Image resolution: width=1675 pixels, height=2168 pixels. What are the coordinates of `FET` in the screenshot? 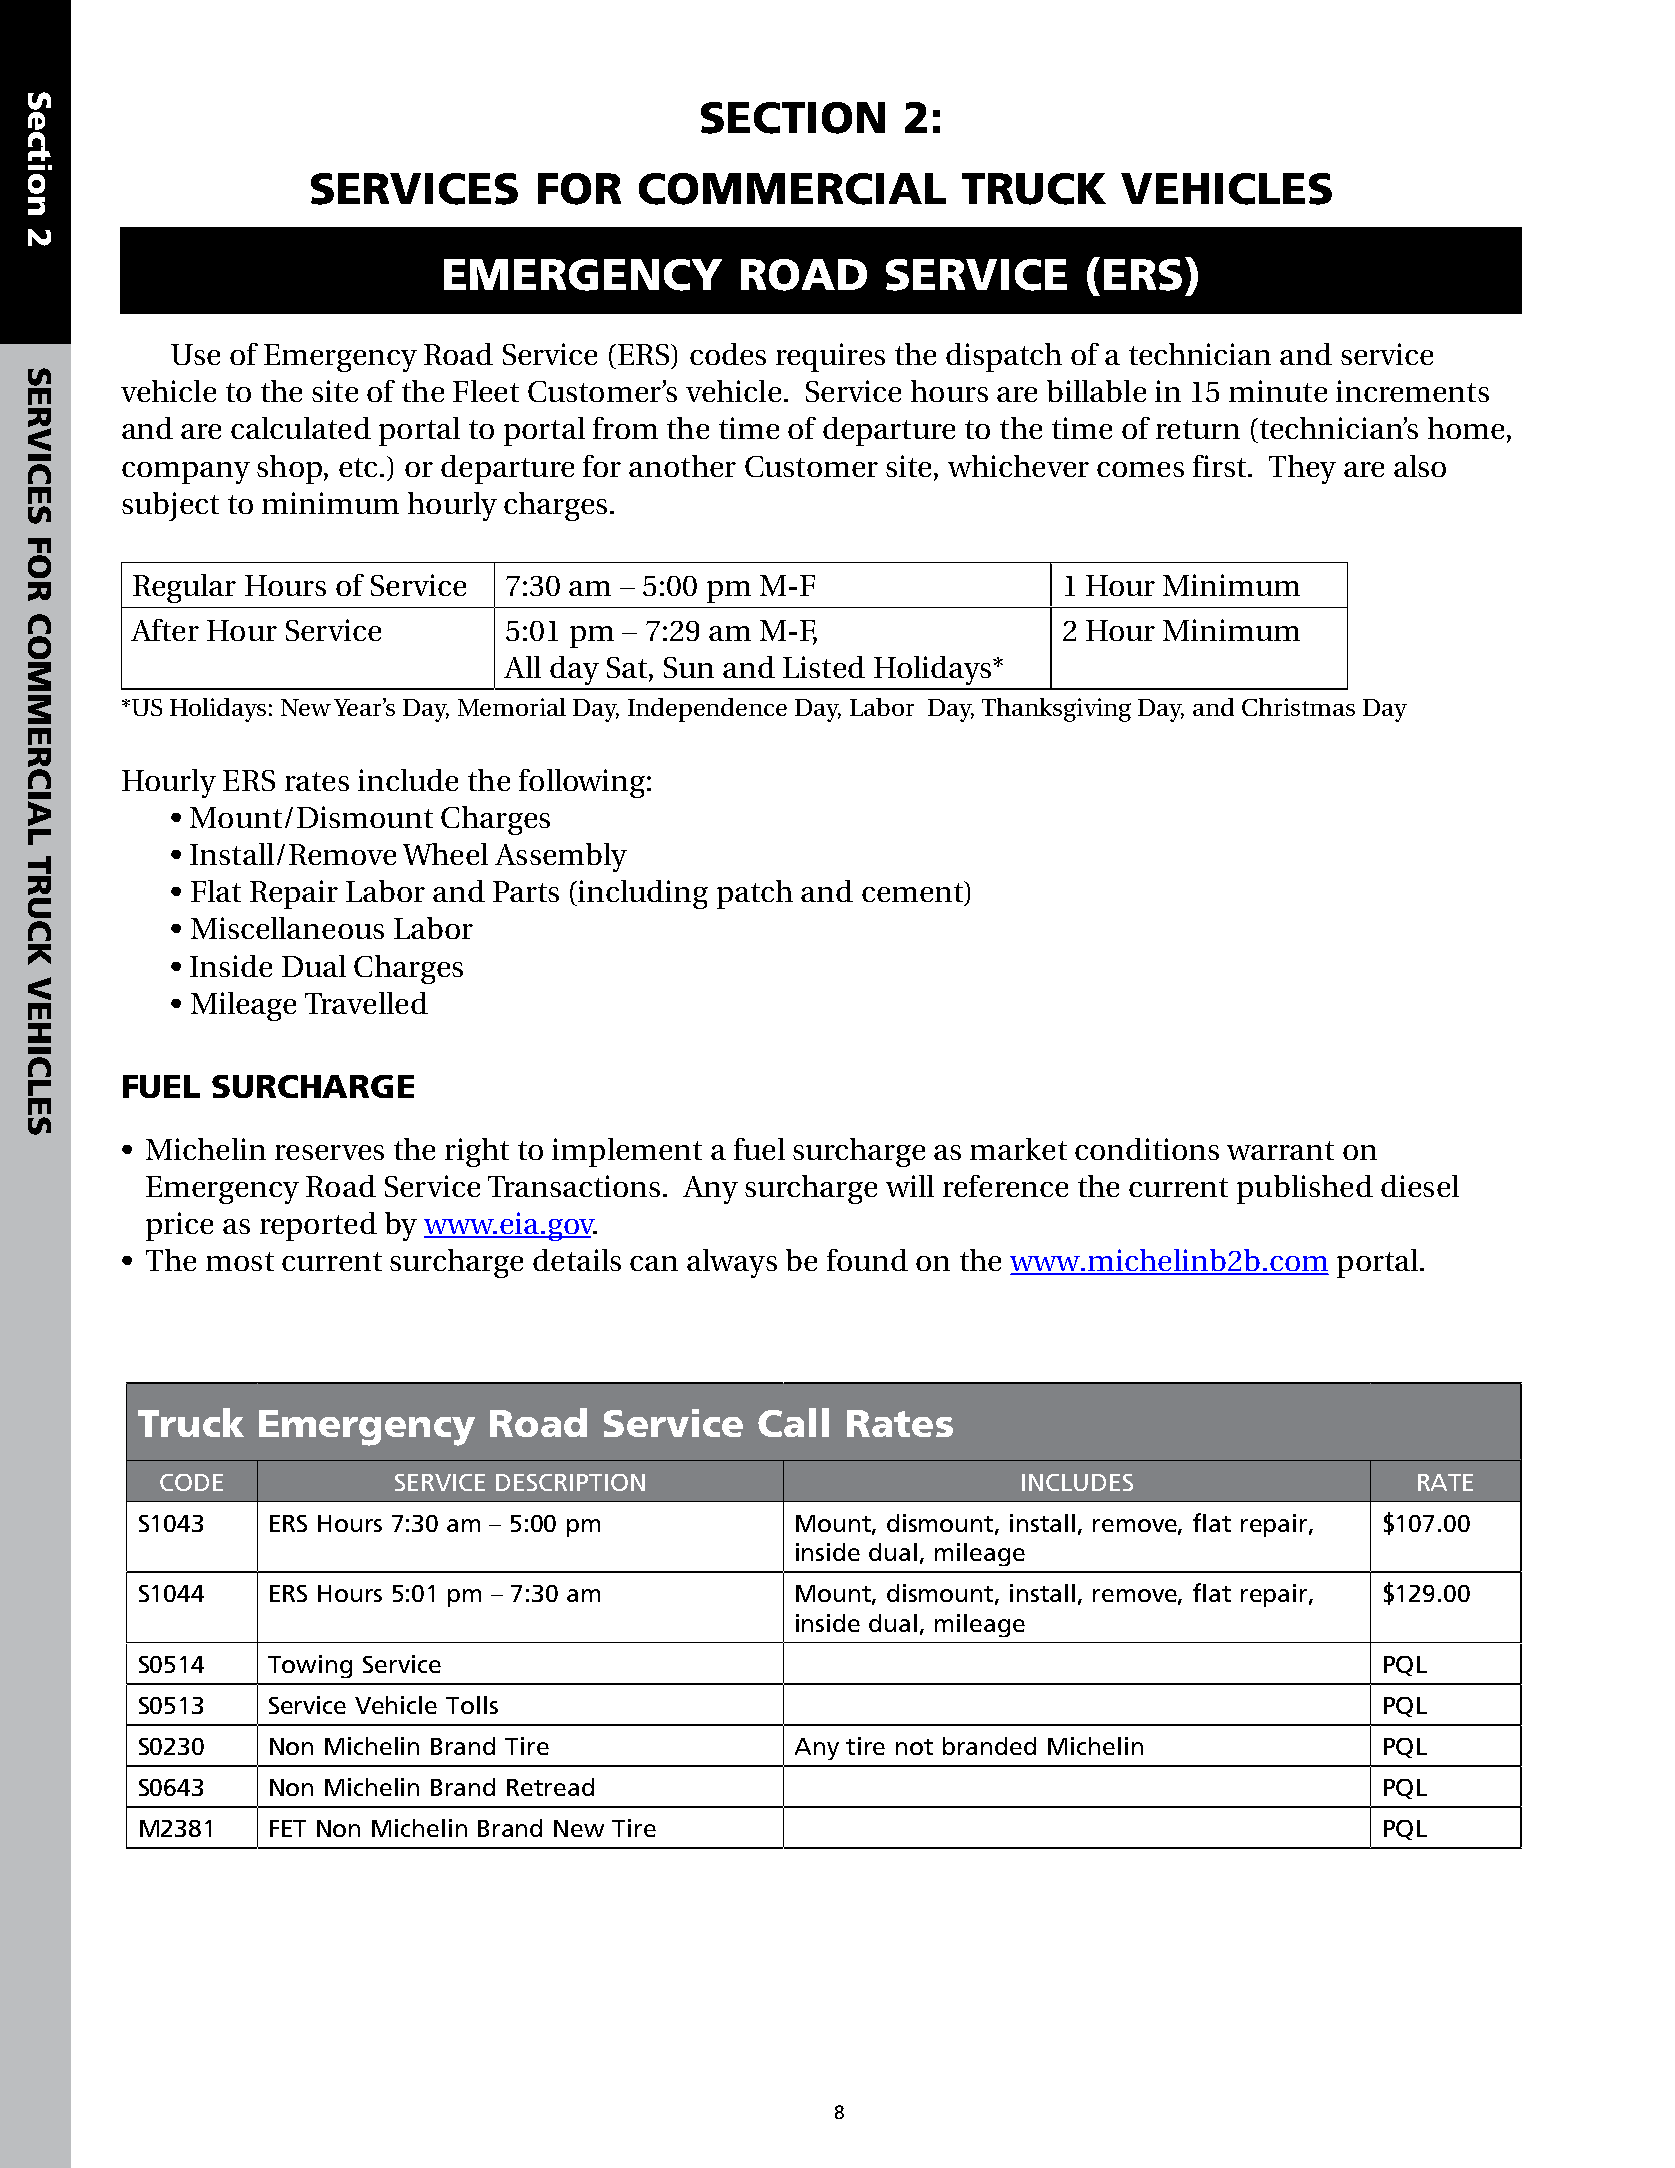 It's located at (288, 1828).
